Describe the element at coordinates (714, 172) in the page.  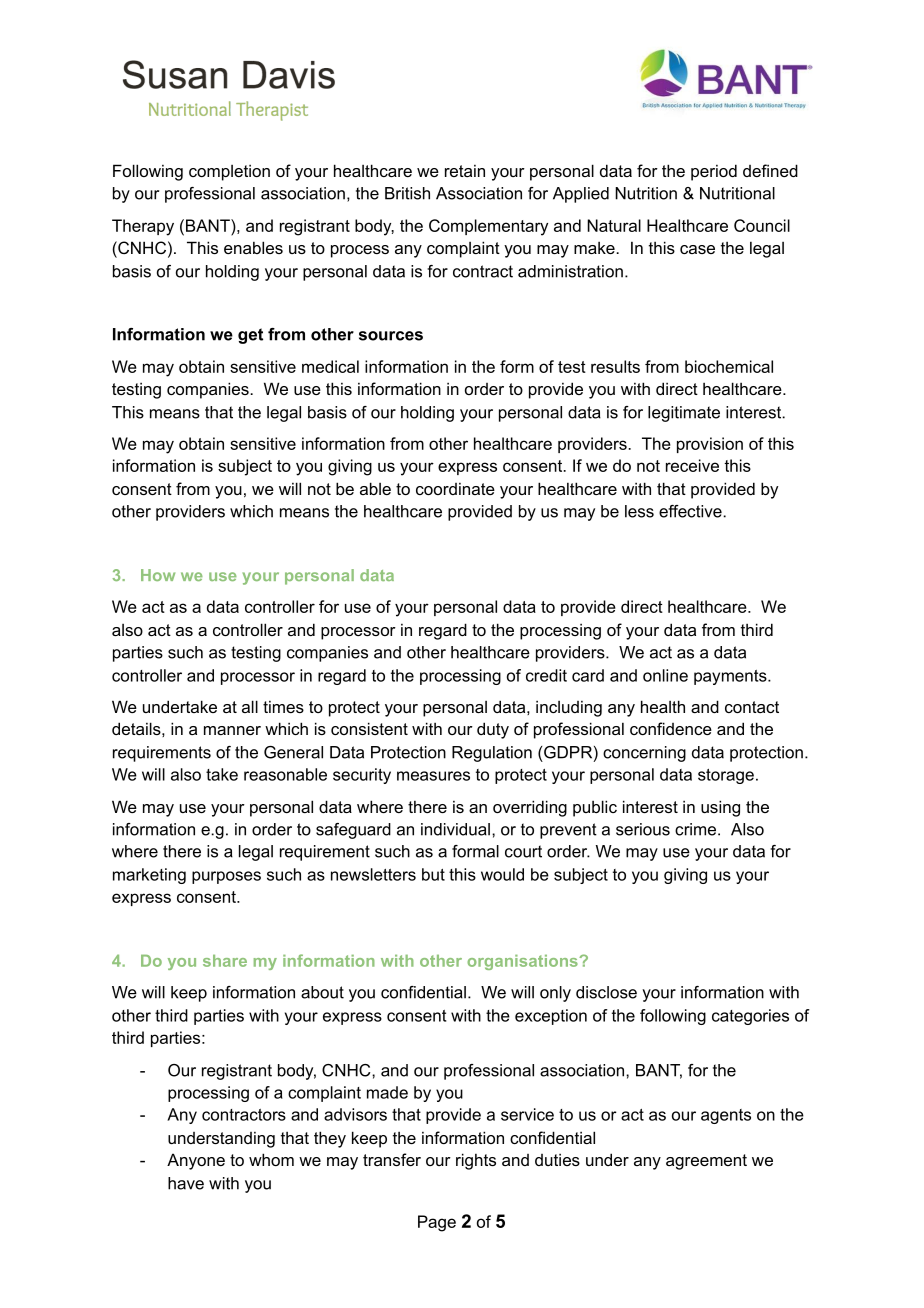
I see `period` at that location.
